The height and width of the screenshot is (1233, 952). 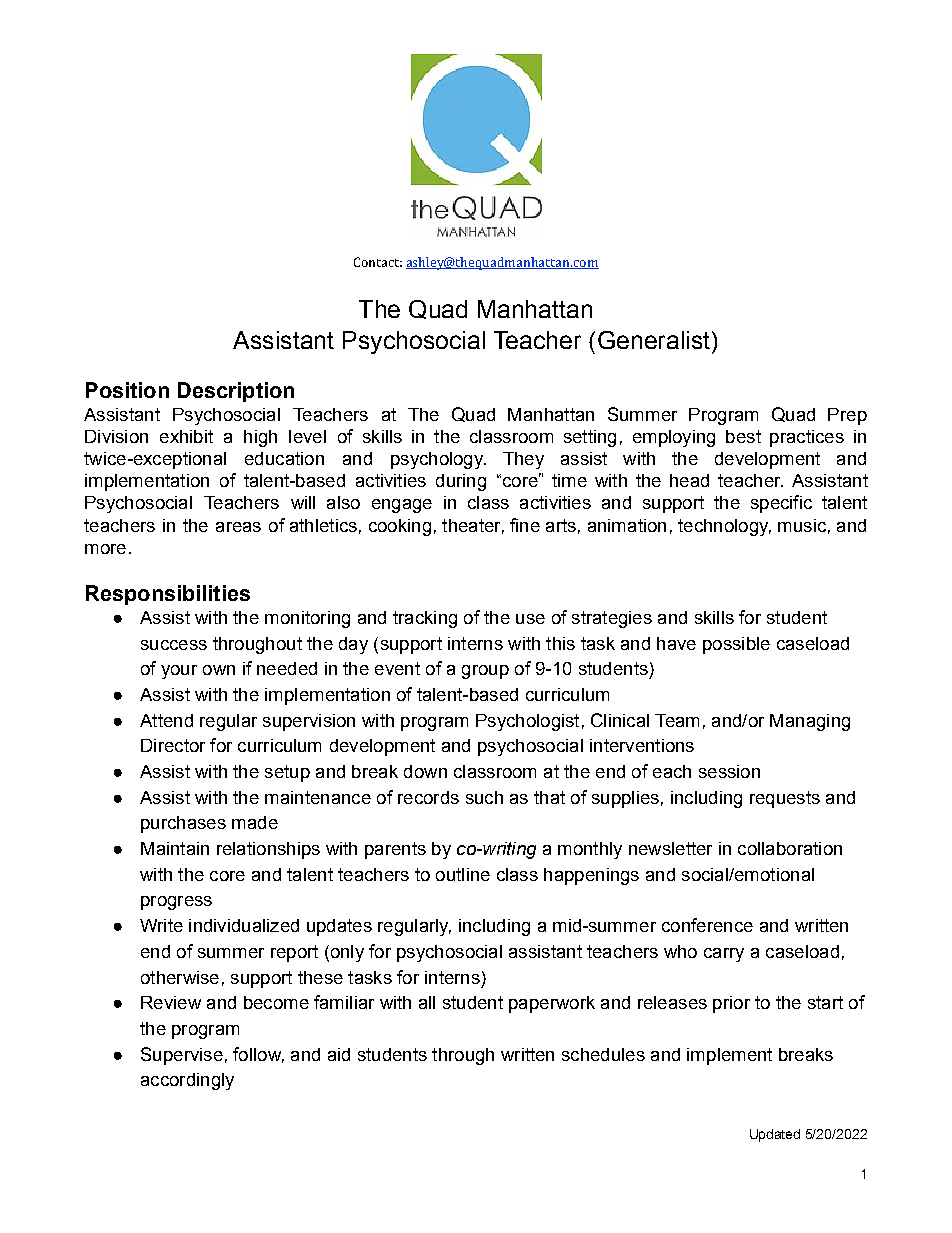 I want to click on possible, so click(x=736, y=645).
